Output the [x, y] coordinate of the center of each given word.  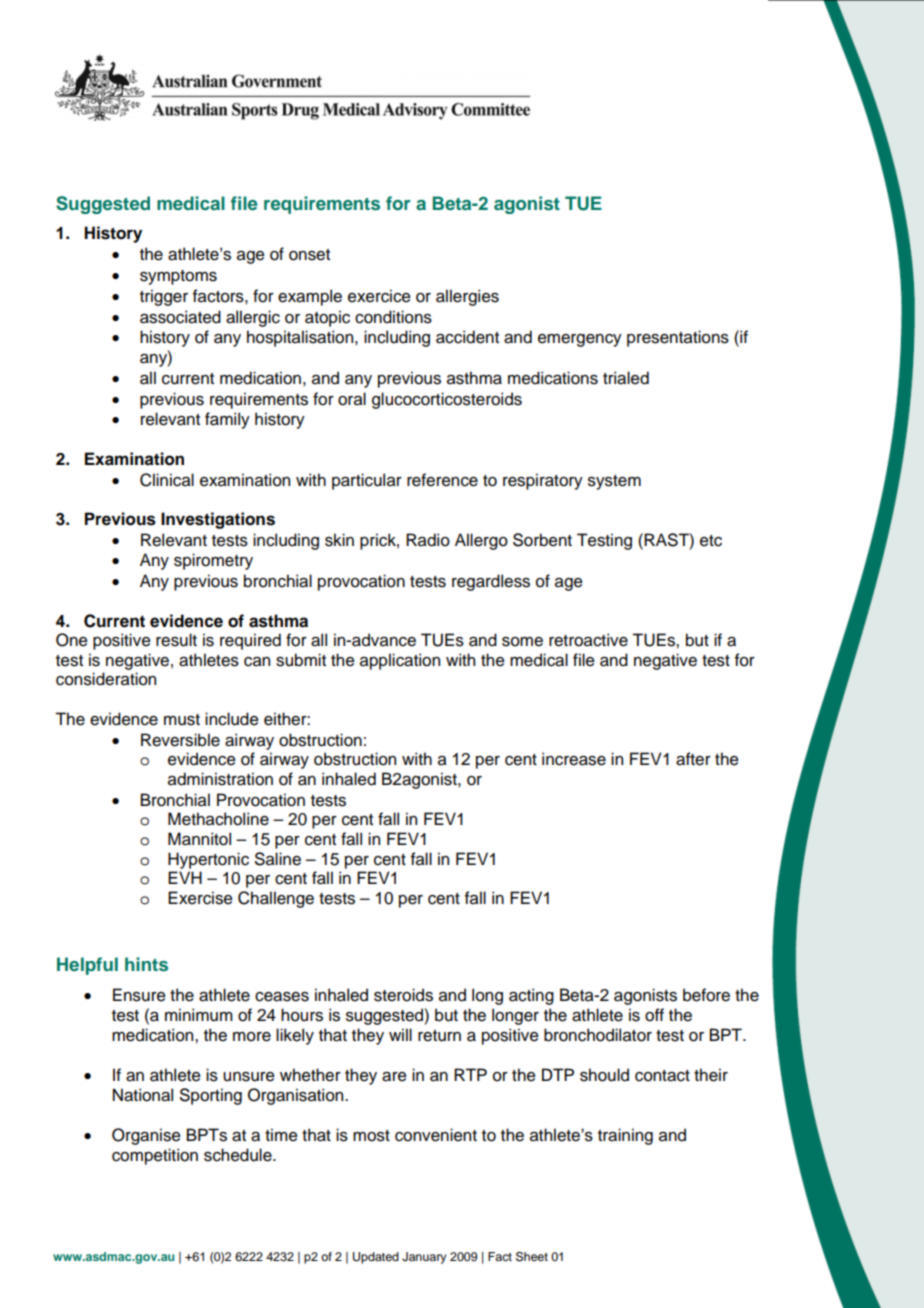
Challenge [276, 899]
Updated [376, 1258]
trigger [164, 297]
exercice [379, 296]
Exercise [200, 898]
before [706, 995]
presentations [678, 338]
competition [155, 1156]
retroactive [588, 640]
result [176, 640]
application [400, 661]
